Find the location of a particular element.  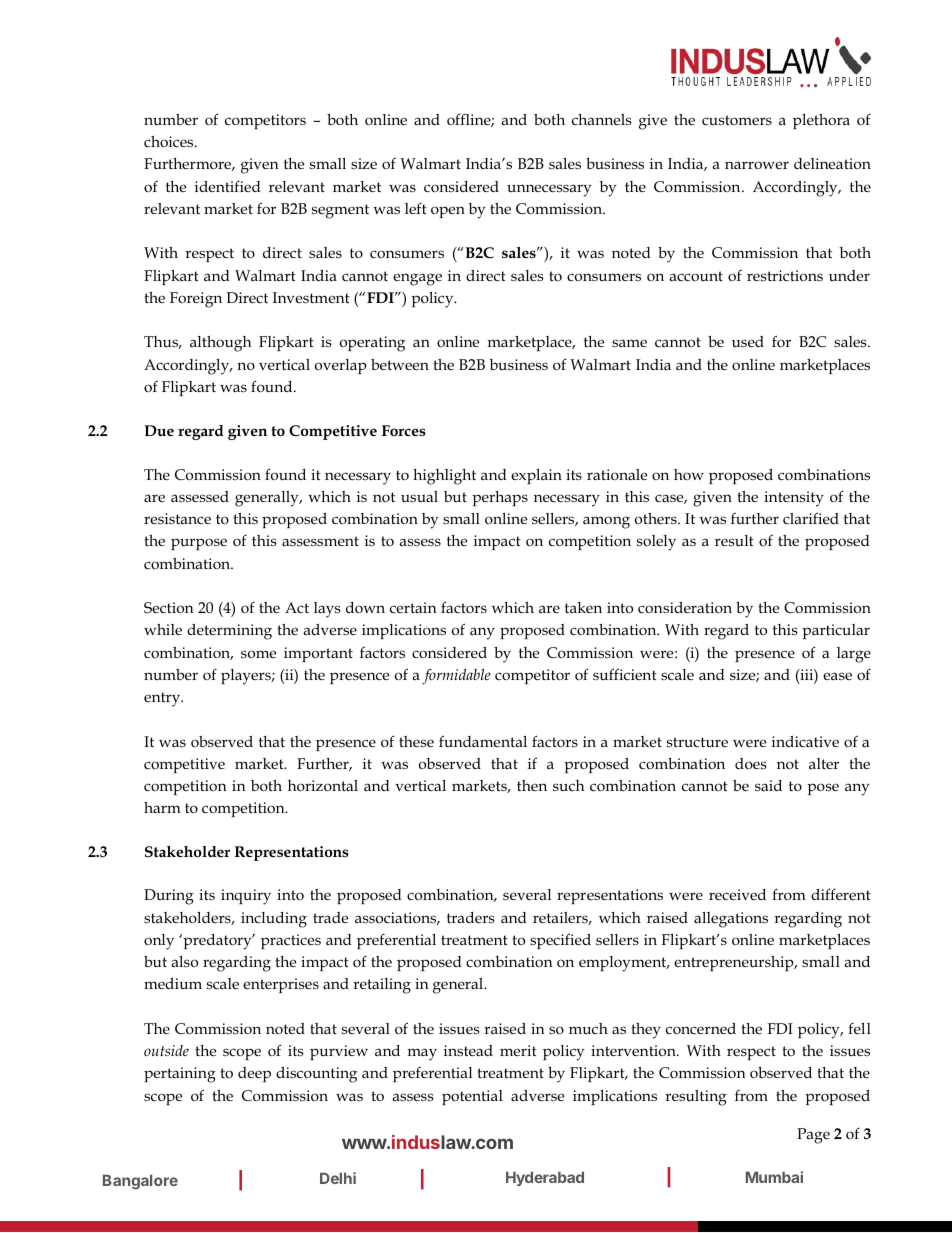

formidable is located at coordinates (456, 676).
